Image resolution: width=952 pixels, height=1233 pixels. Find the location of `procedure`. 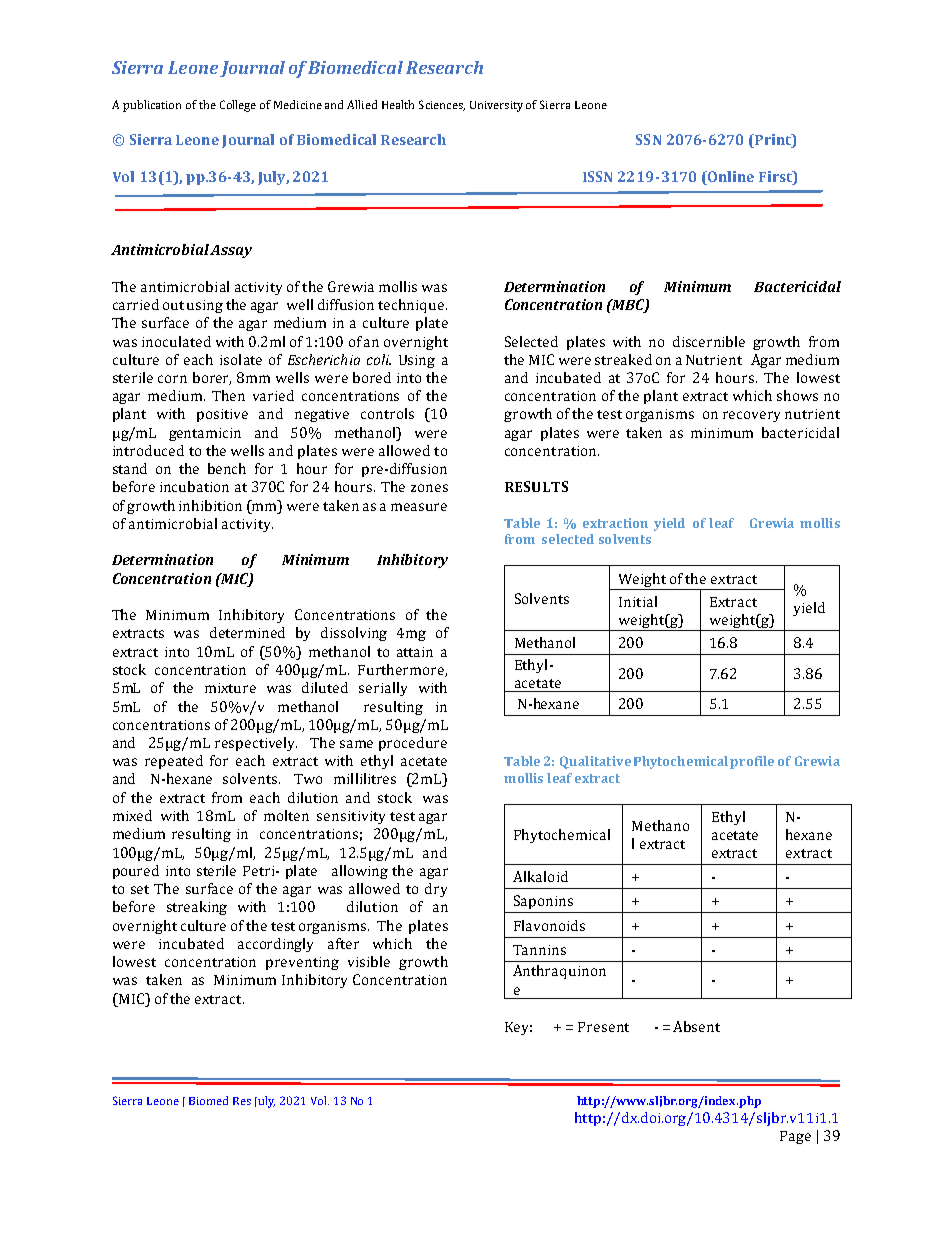

procedure is located at coordinates (413, 744).
